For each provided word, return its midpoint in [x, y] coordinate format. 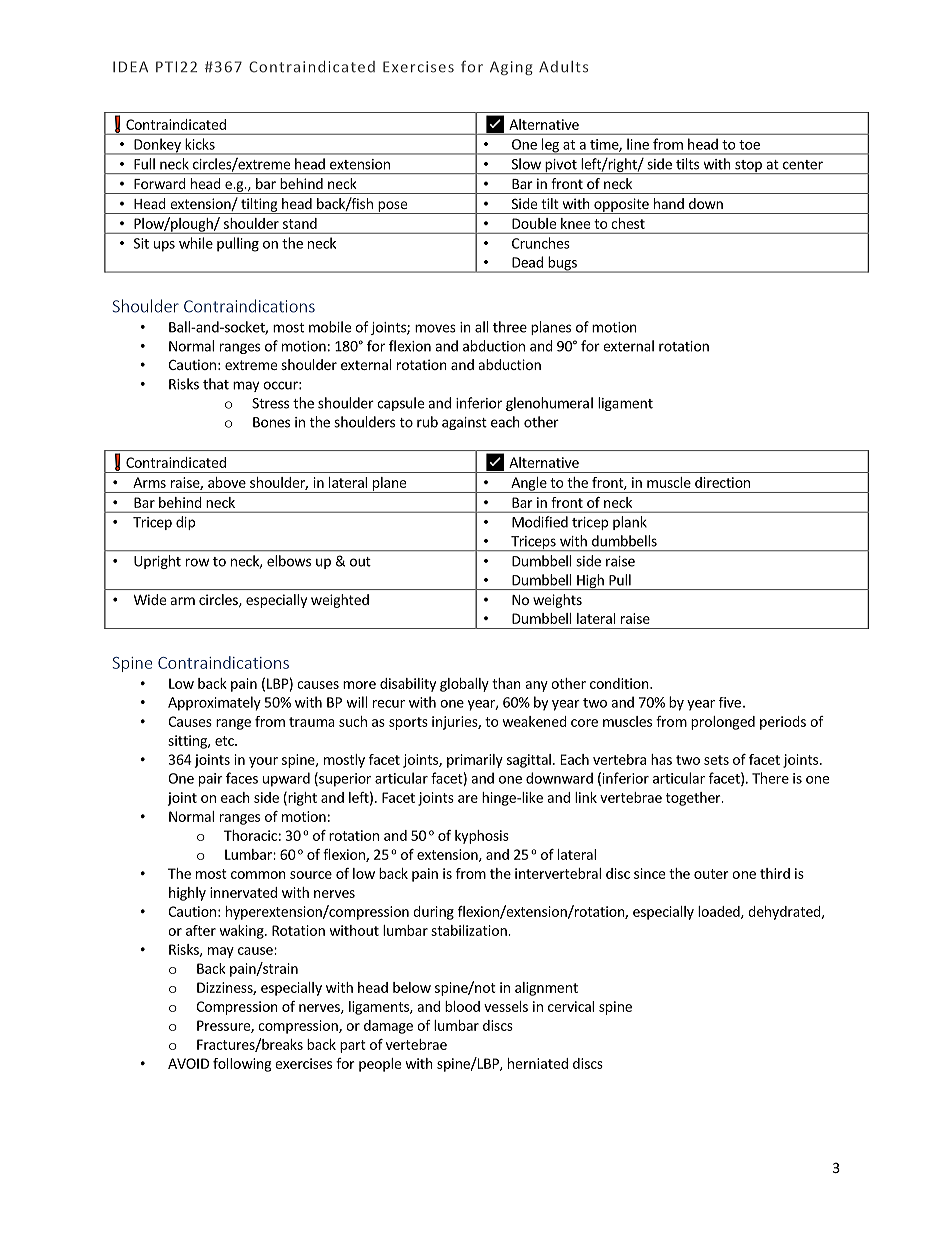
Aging [511, 68]
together [694, 799]
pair [211, 780]
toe [749, 145]
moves [435, 328]
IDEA [130, 66]
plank [630, 523]
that [216, 384]
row [197, 562]
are [468, 799]
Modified [540, 522]
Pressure [224, 1026]
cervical [571, 1006]
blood [462, 1006]
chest [628, 223]
